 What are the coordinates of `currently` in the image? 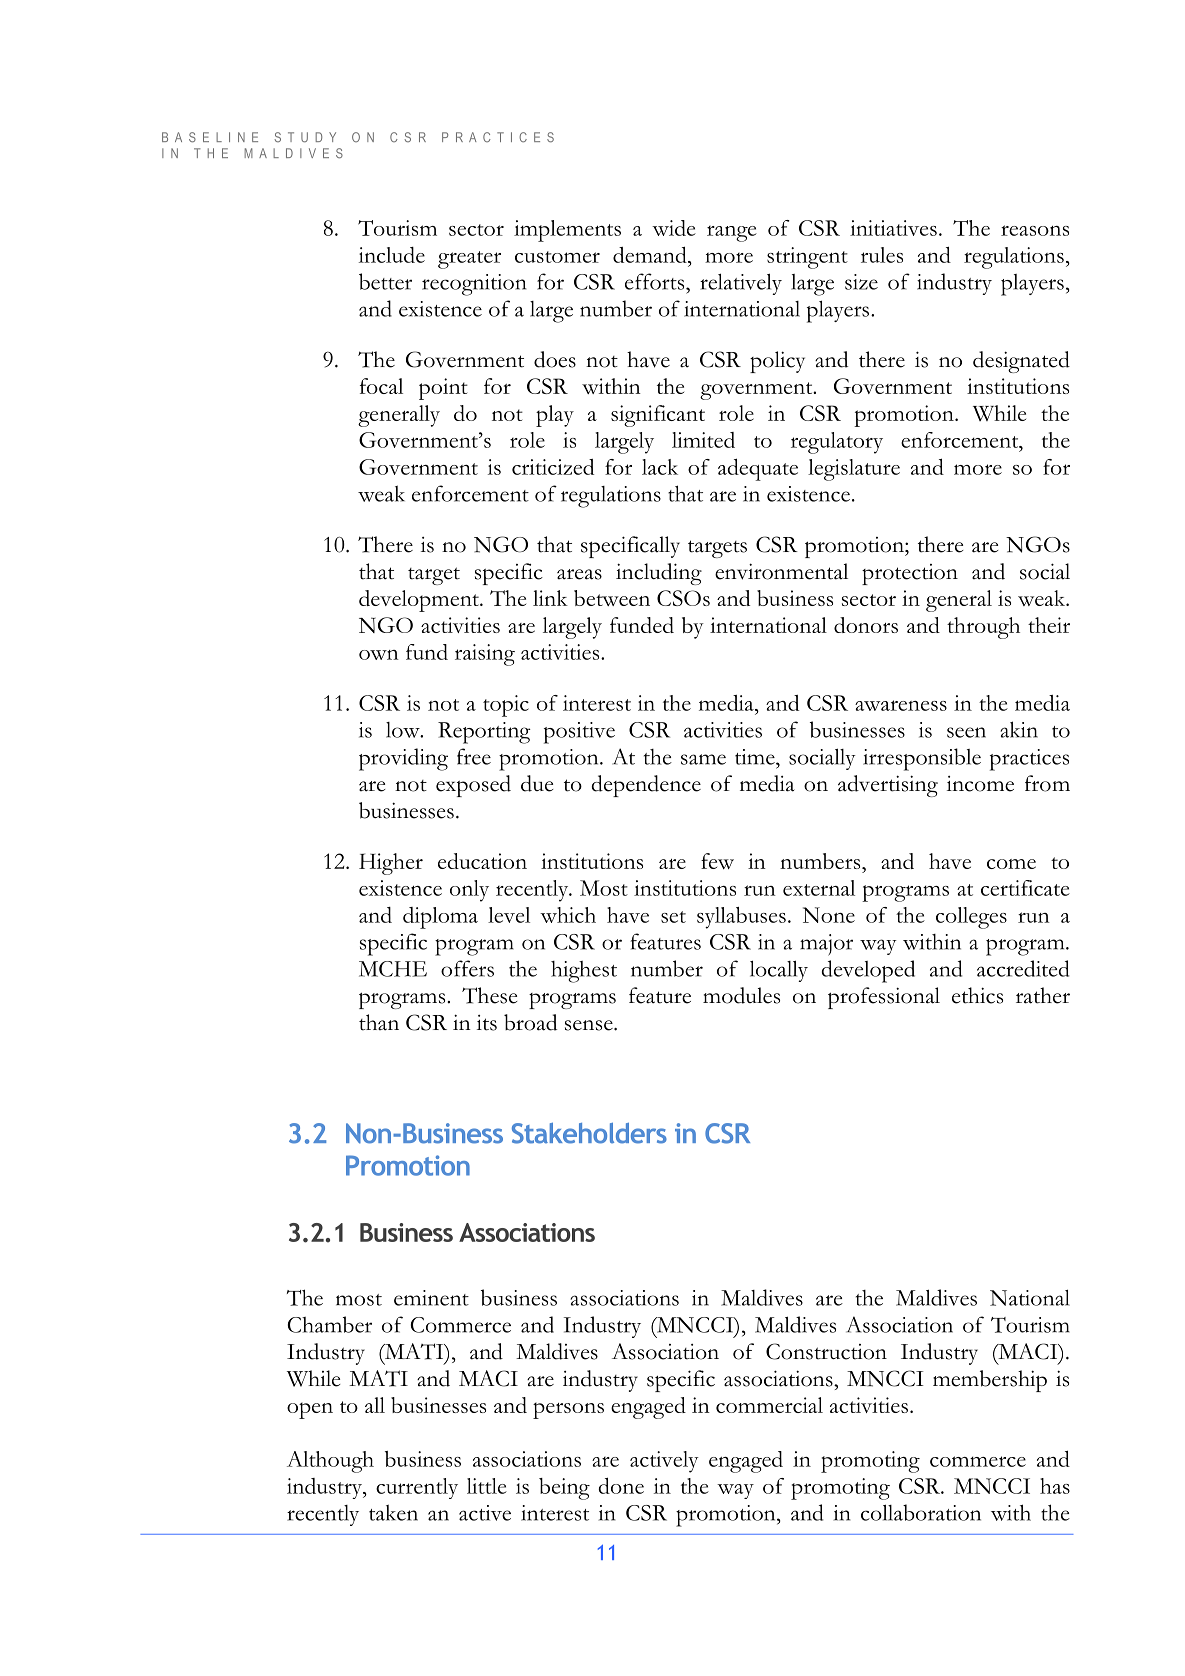 It's located at (417, 1488).
